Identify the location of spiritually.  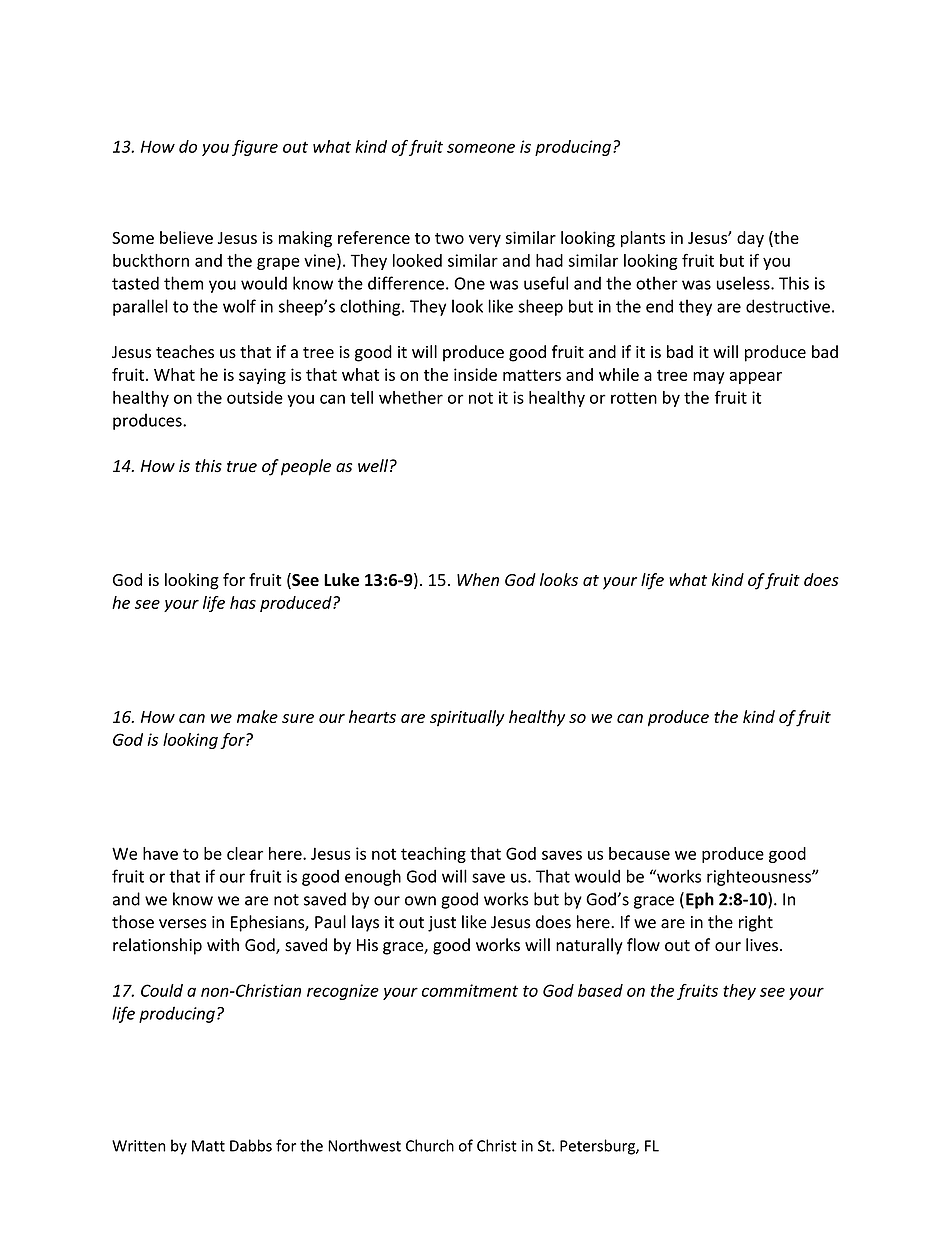
(467, 718).
